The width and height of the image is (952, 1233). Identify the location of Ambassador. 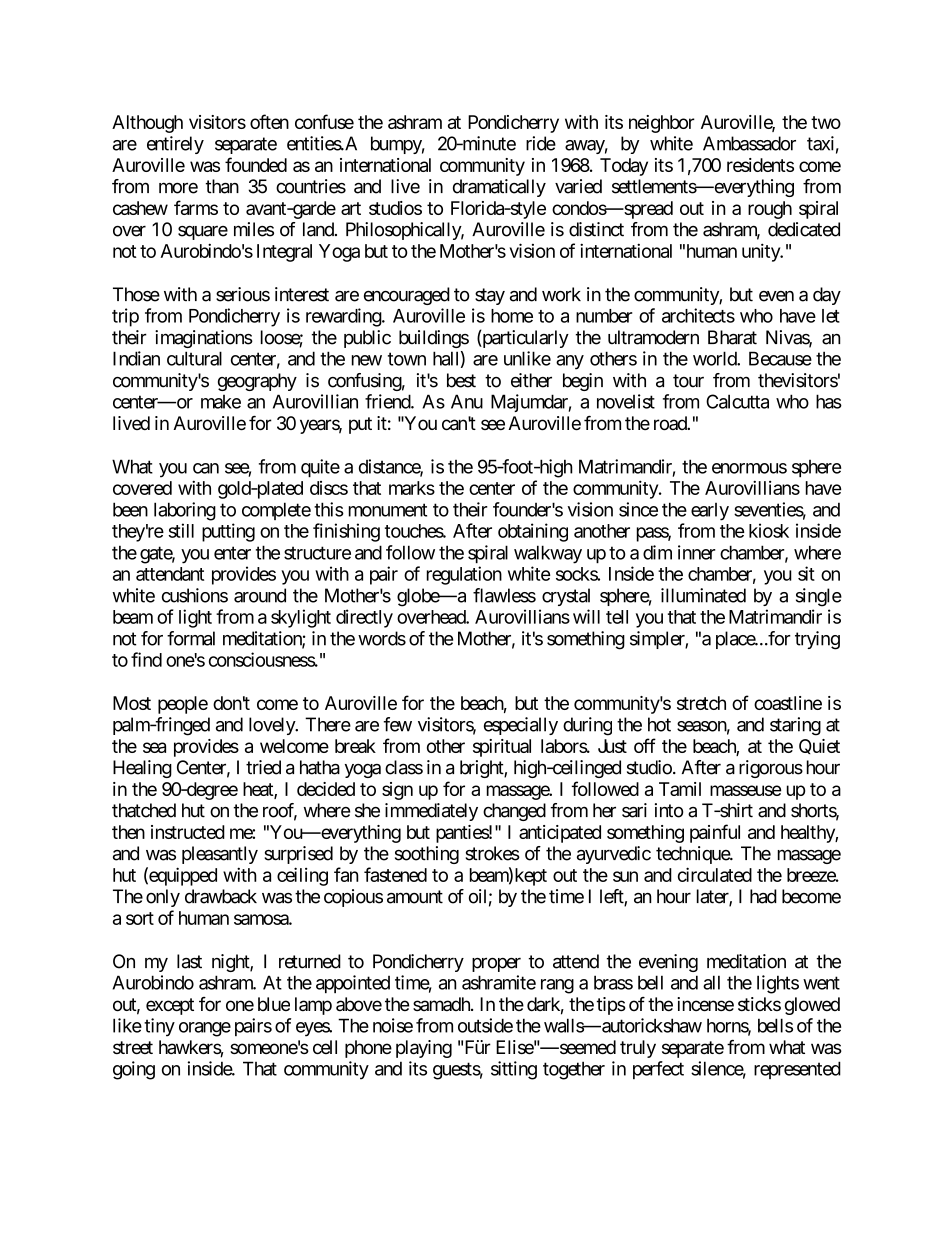
(749, 143).
